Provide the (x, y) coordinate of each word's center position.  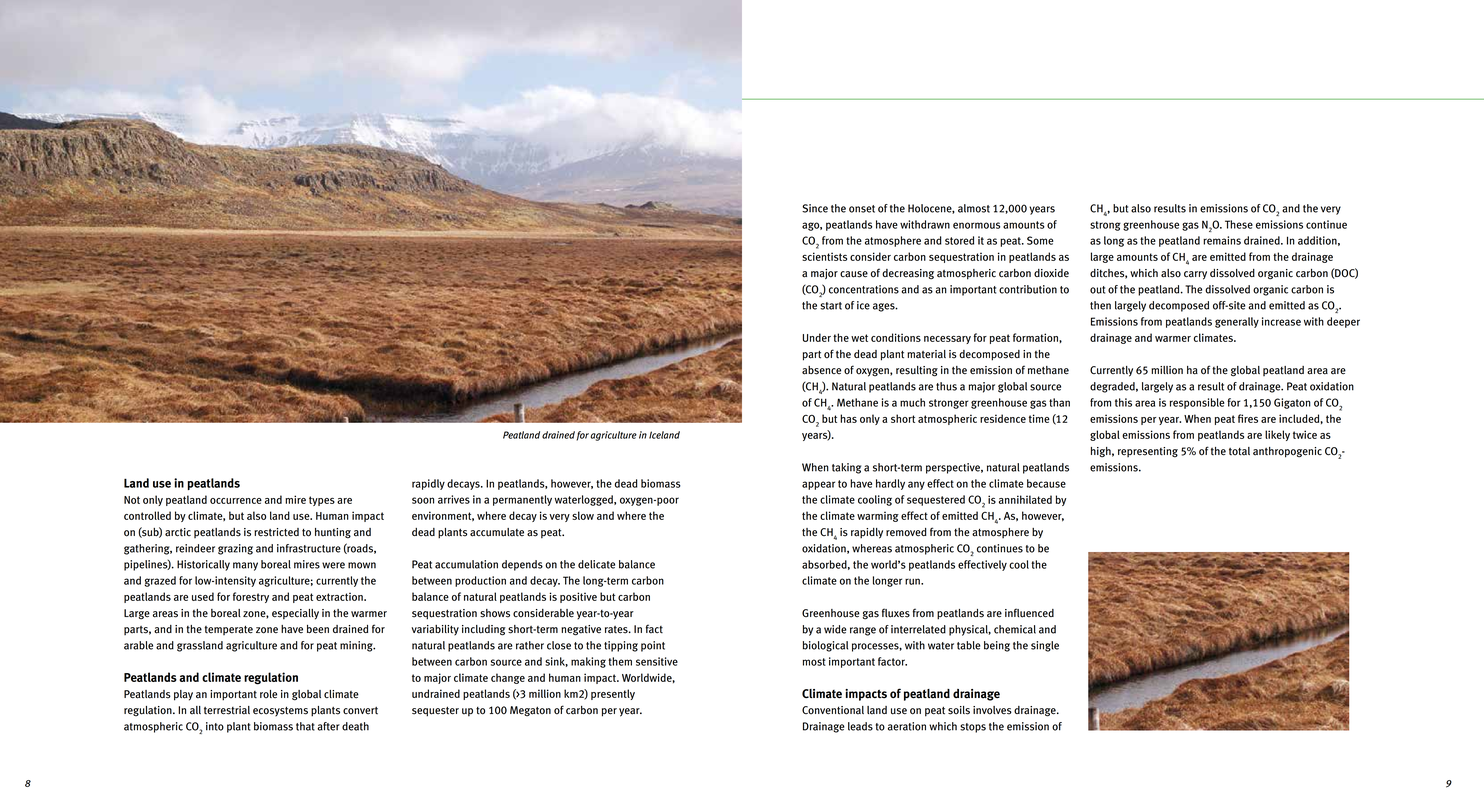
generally (1237, 322)
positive (578, 597)
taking (846, 468)
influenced (1029, 613)
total (1239, 451)
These (1239, 224)
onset (862, 209)
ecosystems (280, 712)
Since (815, 208)
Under (817, 337)
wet (859, 338)
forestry (251, 597)
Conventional (833, 710)
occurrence (236, 501)
